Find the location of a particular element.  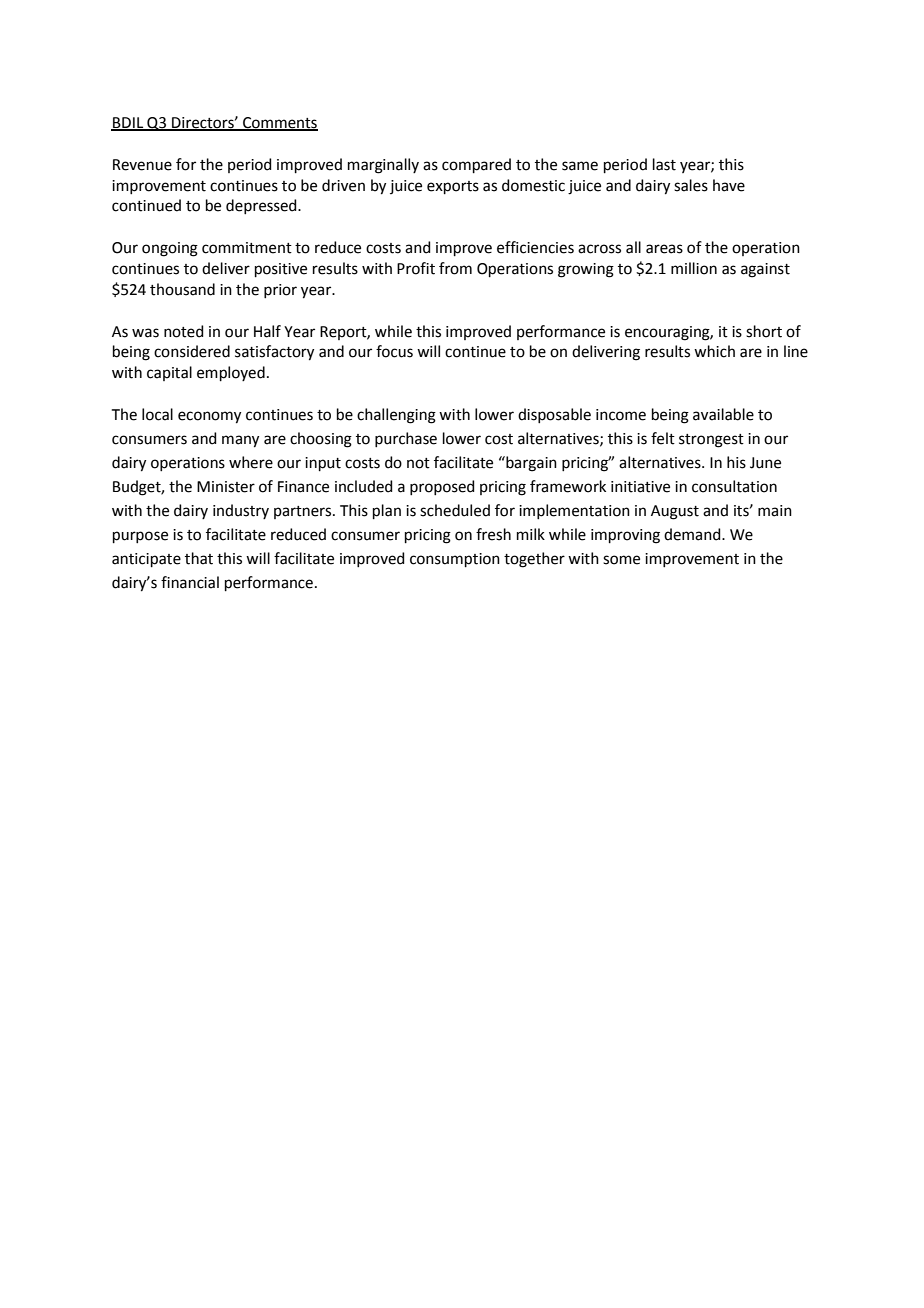

depressed is located at coordinates (262, 206).
